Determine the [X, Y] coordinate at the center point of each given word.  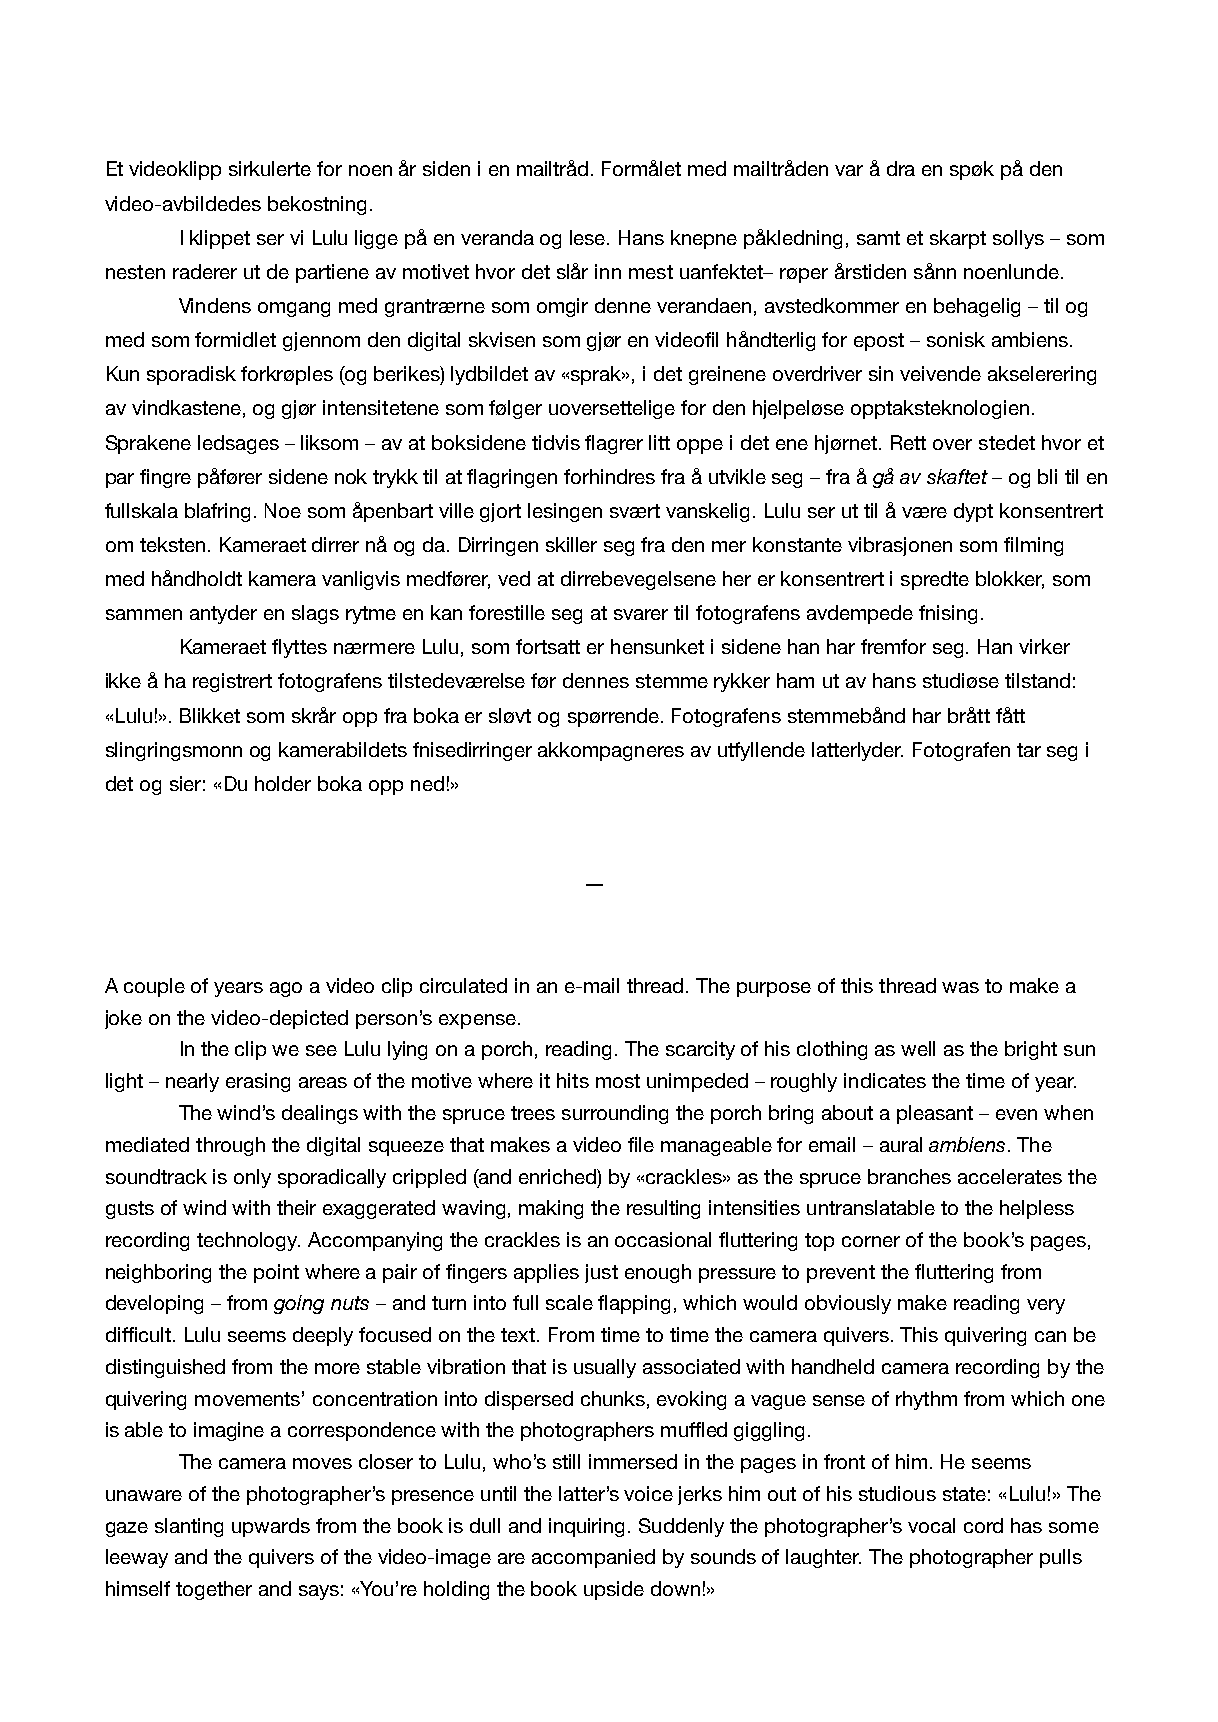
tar [1029, 750]
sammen [144, 614]
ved [514, 578]
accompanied [593, 1558]
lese [589, 237]
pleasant [935, 1114]
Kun [123, 373]
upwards [271, 1527]
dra [901, 168]
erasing [258, 1082]
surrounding [615, 1114]
